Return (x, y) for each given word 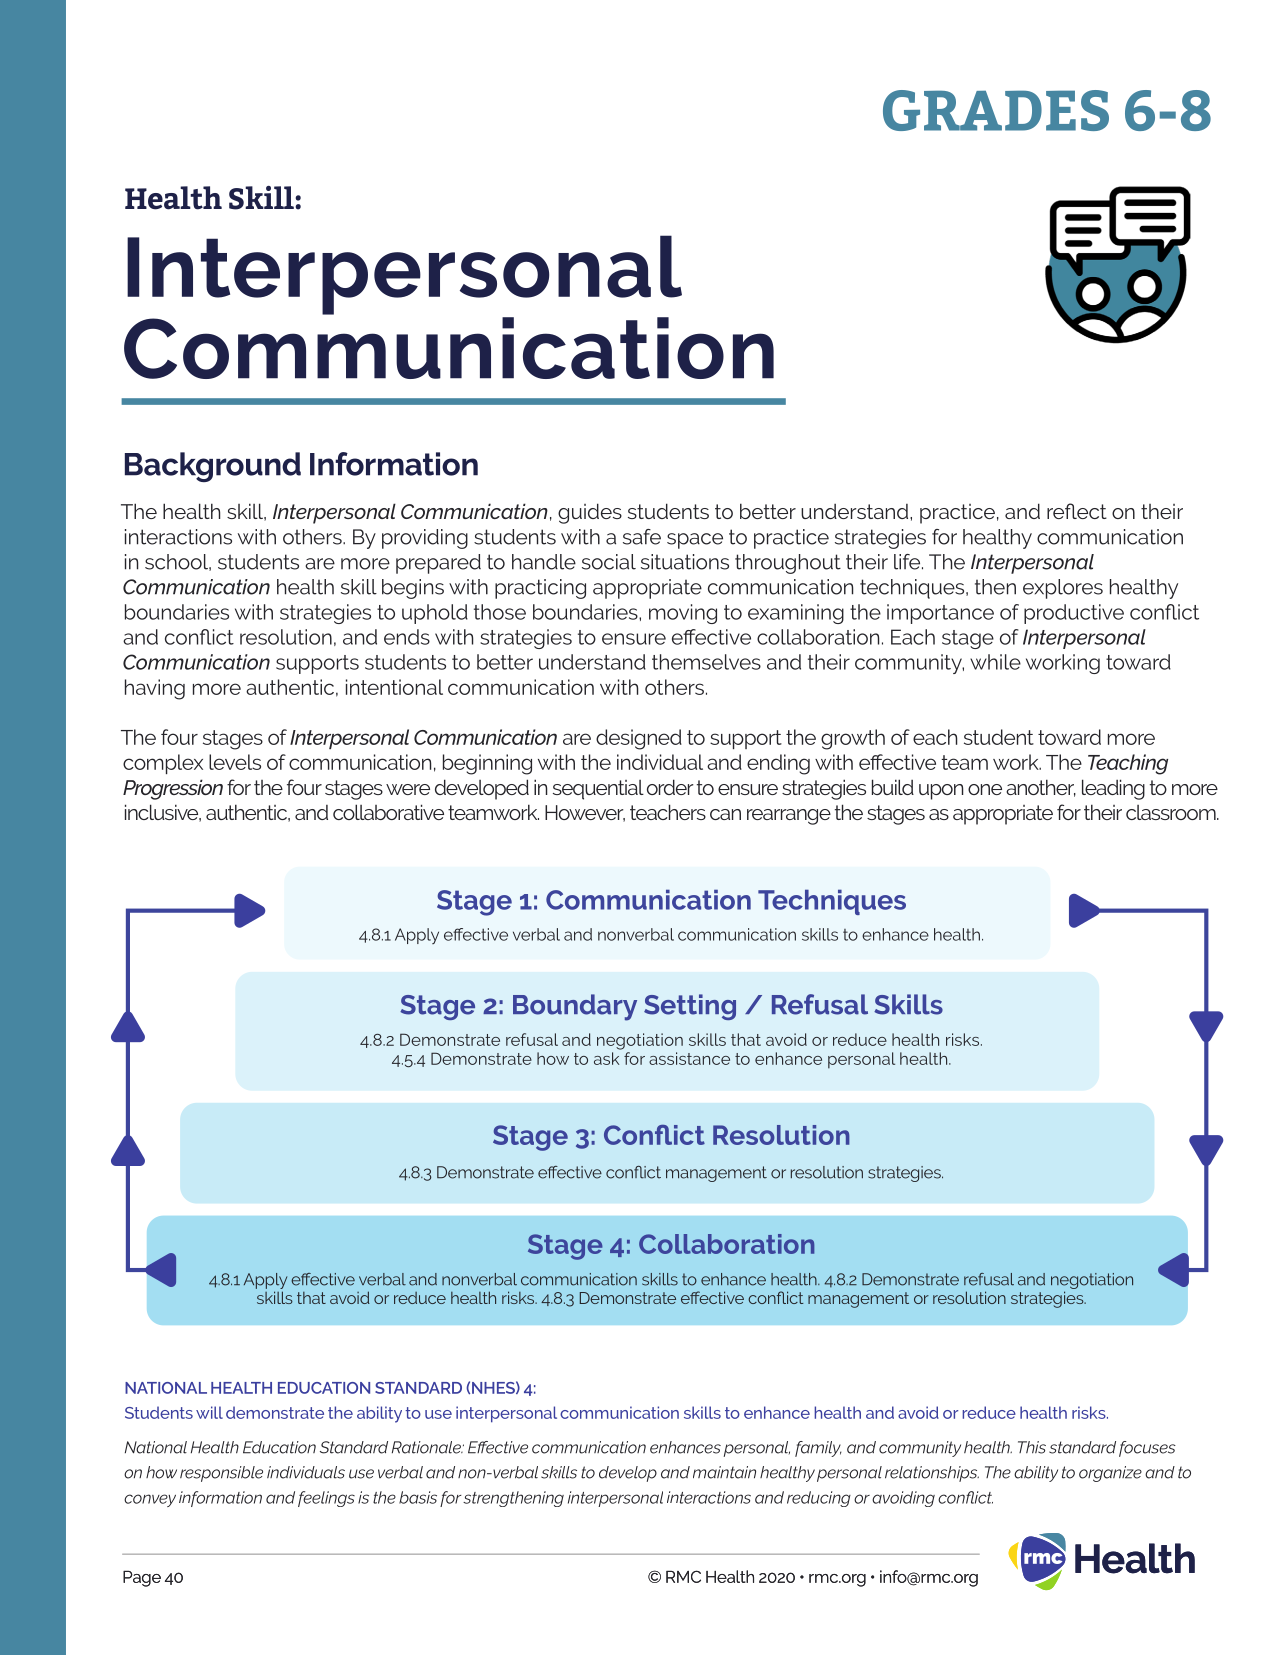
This (1032, 1447)
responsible (221, 1474)
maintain (724, 1472)
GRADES (996, 110)
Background (213, 467)
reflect (1077, 511)
